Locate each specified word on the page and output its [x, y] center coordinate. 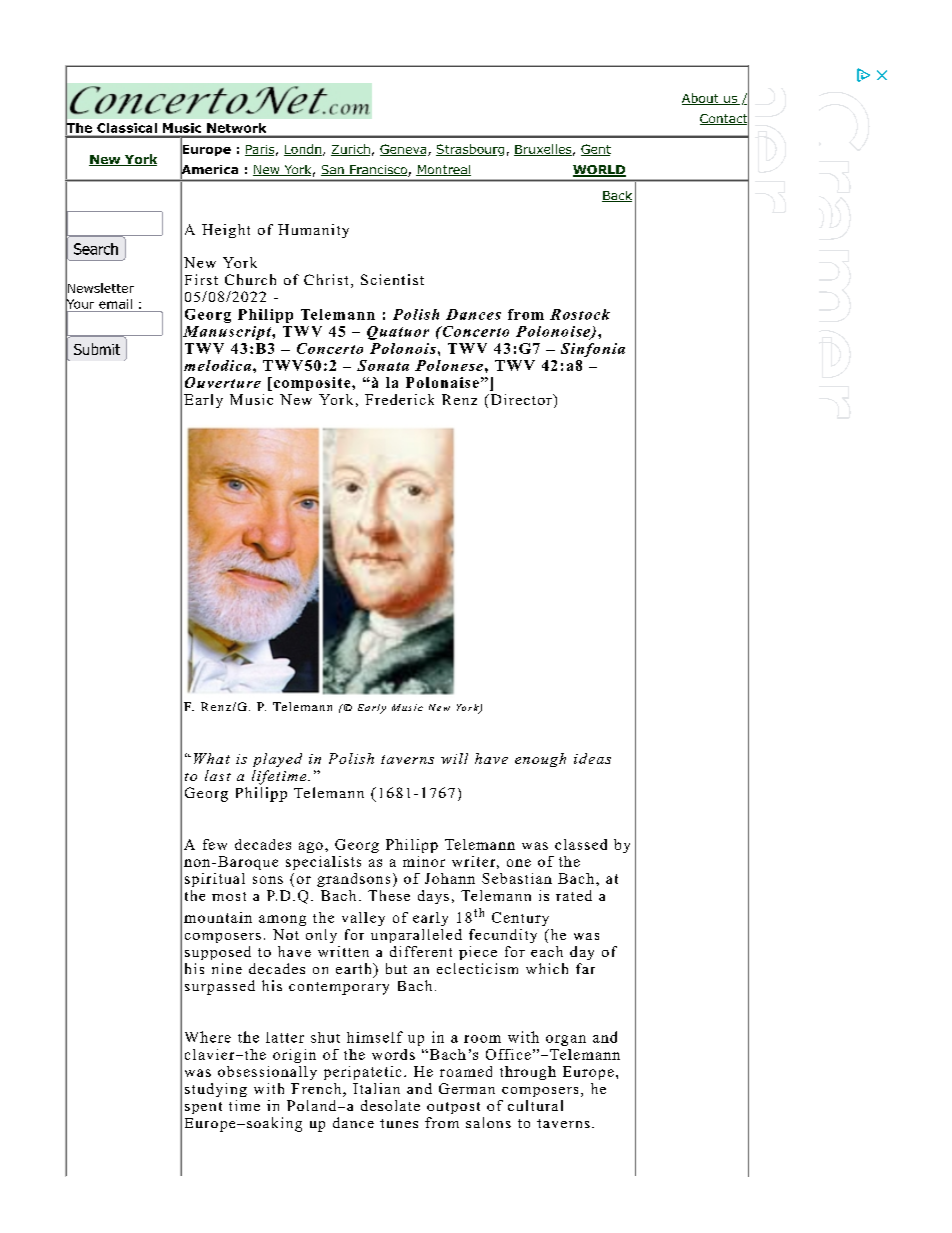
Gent [596, 150]
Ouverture [223, 382]
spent [203, 1108]
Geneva [403, 150]
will [454, 758]
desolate [390, 1105]
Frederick [399, 399]
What [212, 758]
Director [521, 399]
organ [566, 1040]
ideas [592, 758]
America [209, 169]
